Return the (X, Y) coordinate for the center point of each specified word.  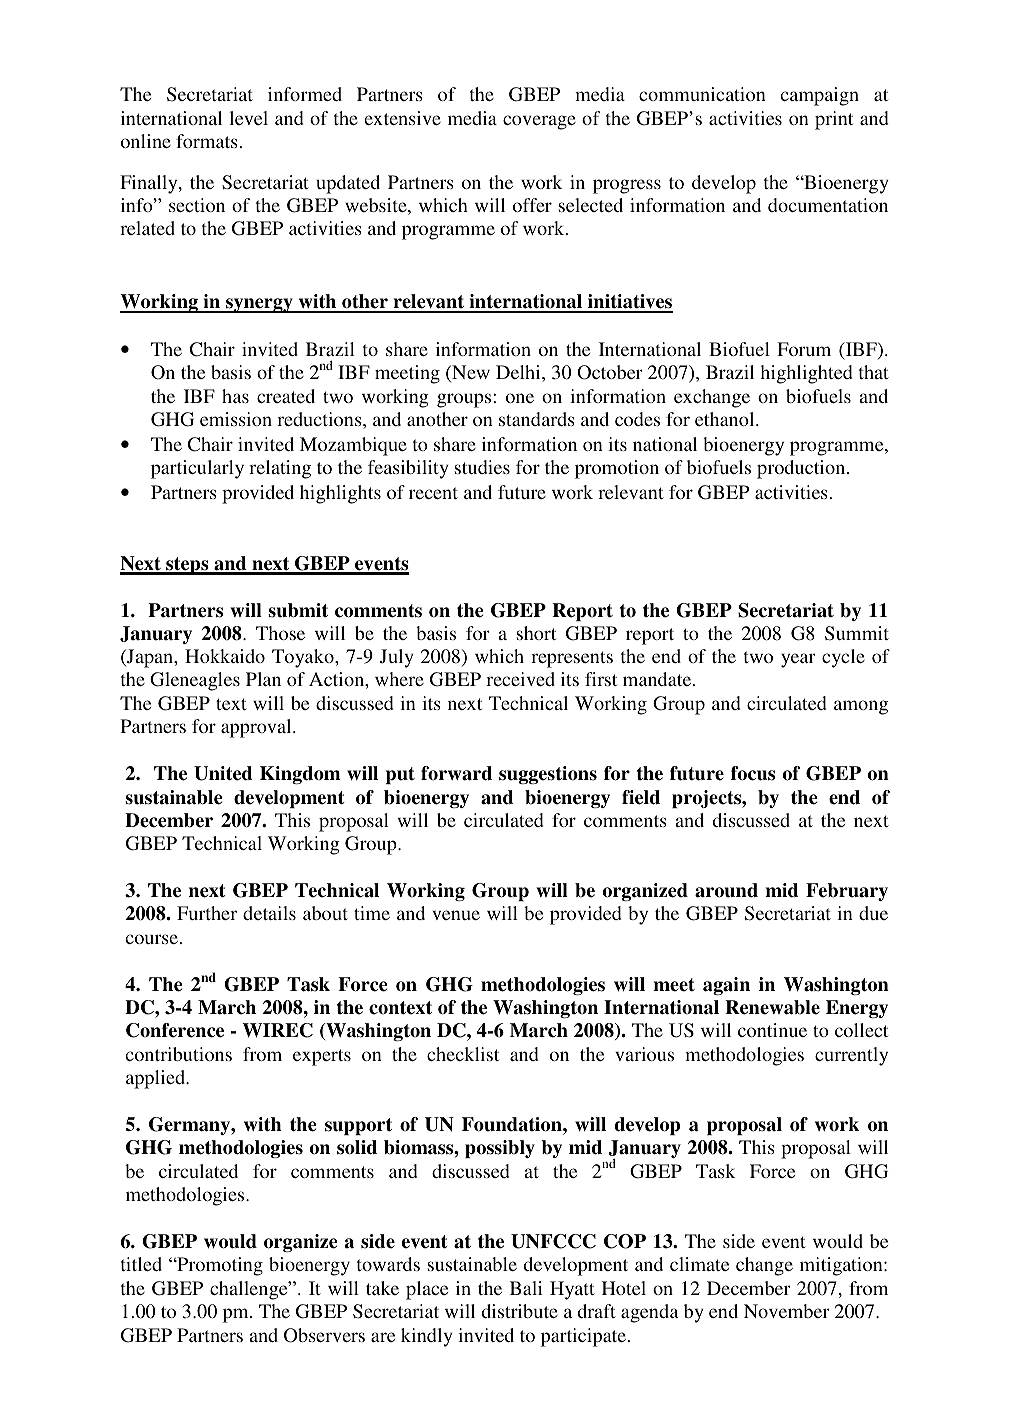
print (834, 120)
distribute (520, 1311)
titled (141, 1264)
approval (257, 728)
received (520, 679)
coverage (539, 122)
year (798, 660)
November (787, 1311)
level (248, 118)
